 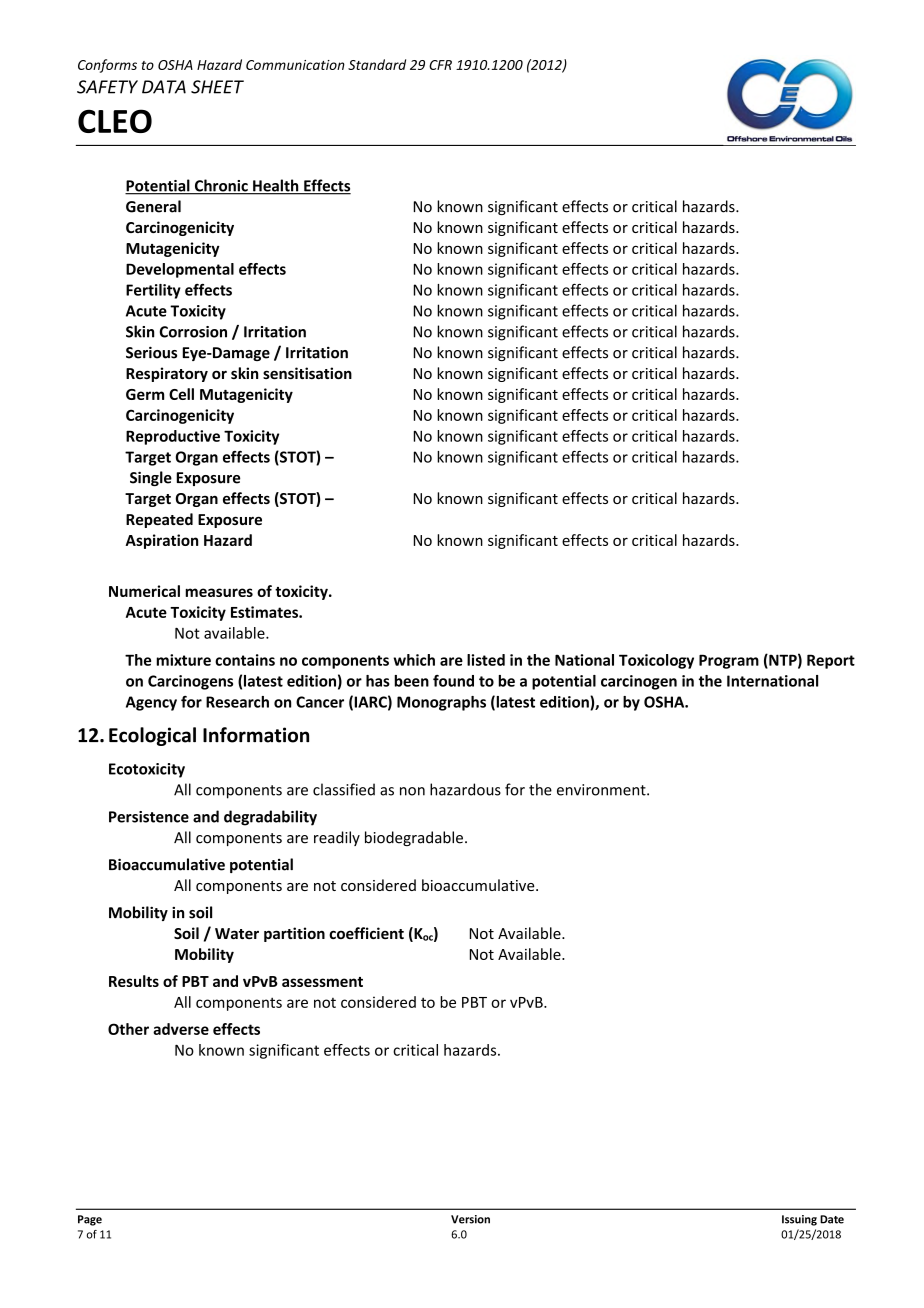 What do you see at coordinates (799, 1220) in the screenshot?
I see `Issuing` at bounding box center [799, 1220].
